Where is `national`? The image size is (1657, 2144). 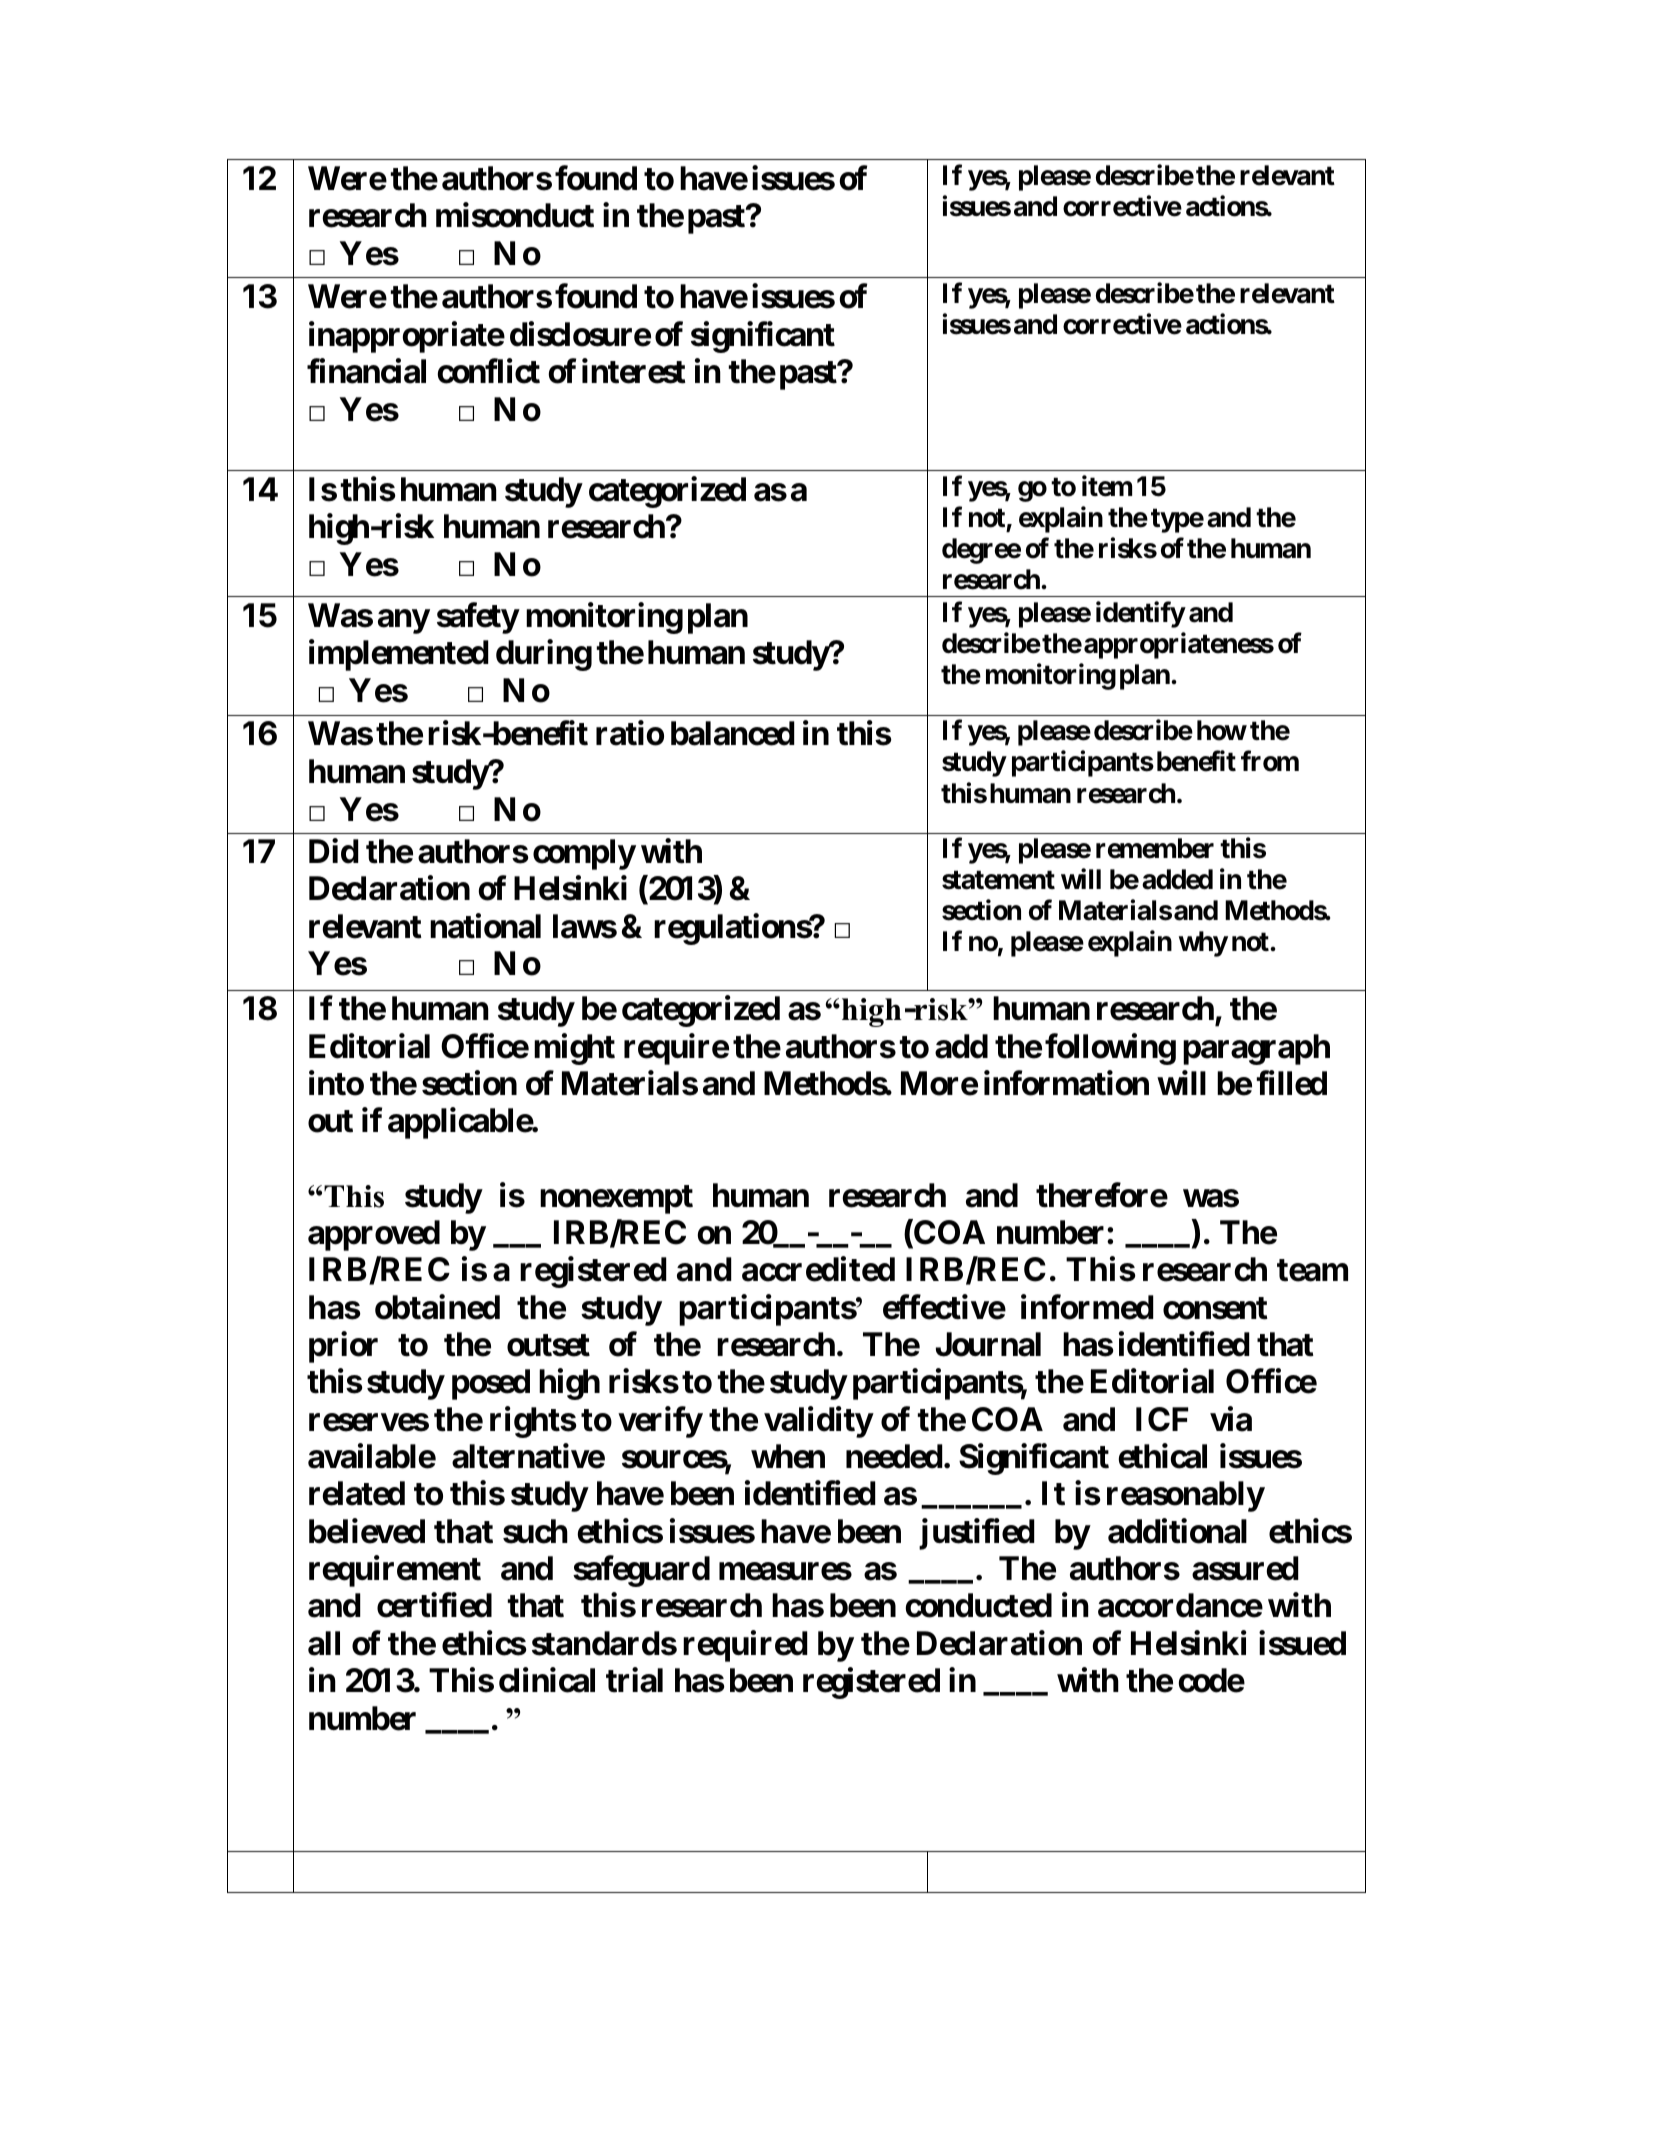 national is located at coordinates (485, 926).
